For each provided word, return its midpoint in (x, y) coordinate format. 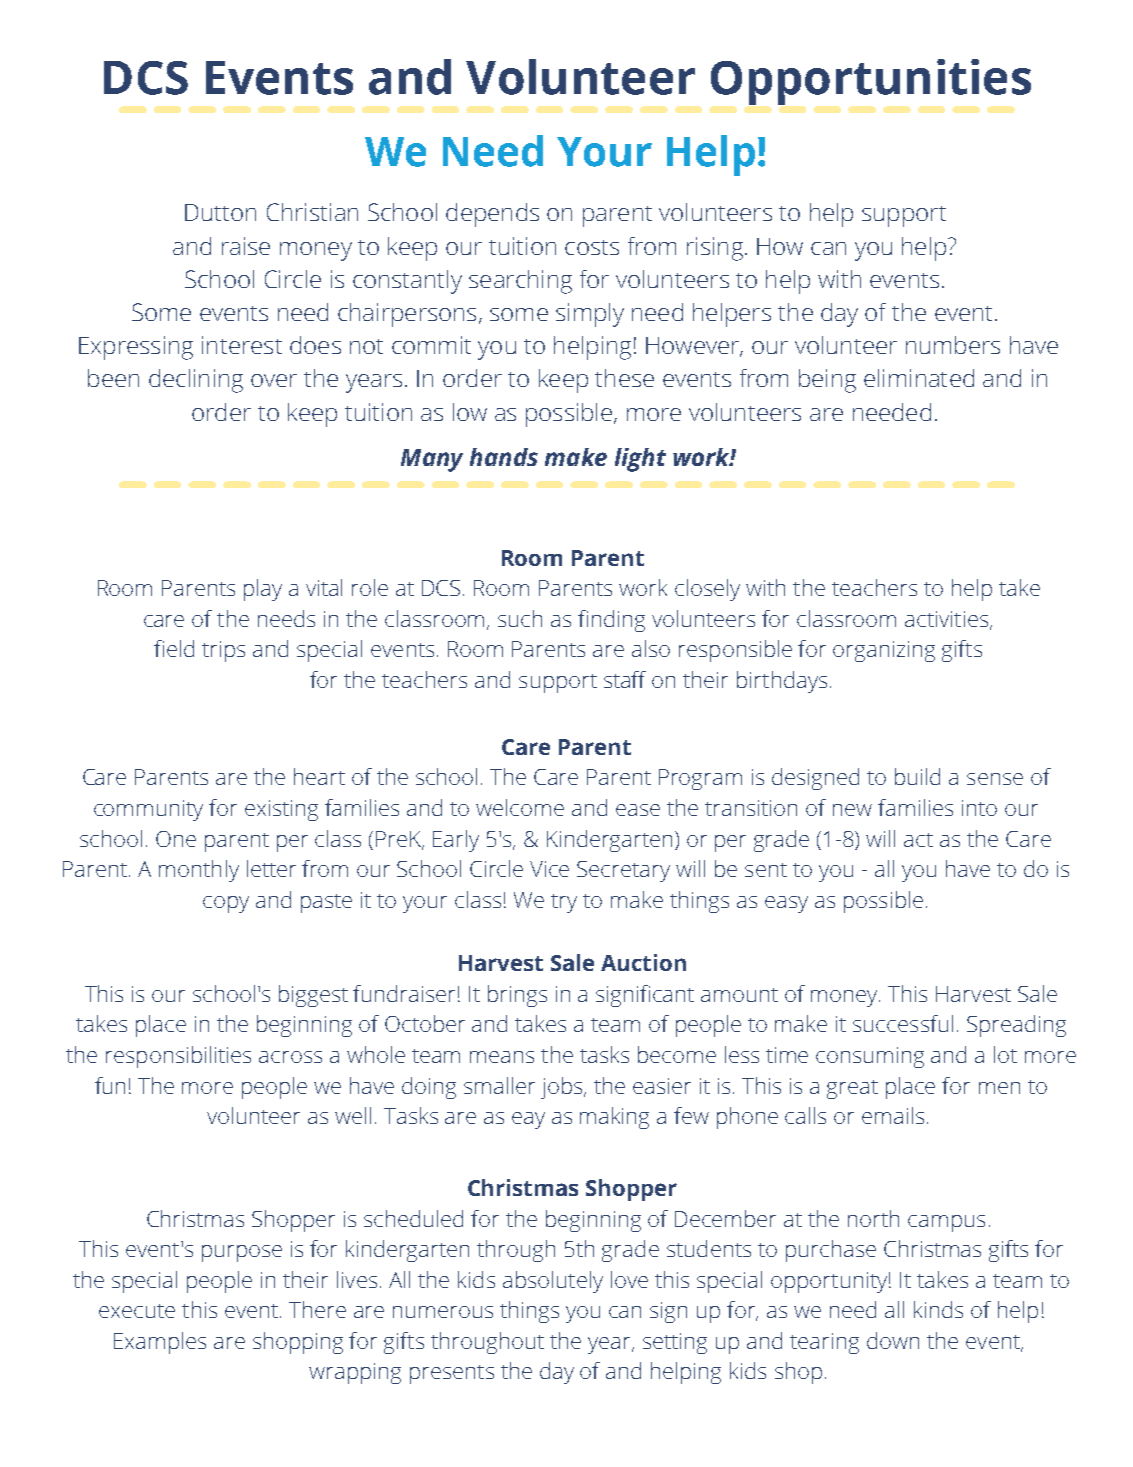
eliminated (919, 378)
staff (625, 679)
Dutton (220, 212)
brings (517, 996)
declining (196, 381)
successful (903, 1023)
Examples (160, 1343)
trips (223, 651)
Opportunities (871, 82)
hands (504, 457)
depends (492, 215)
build (917, 776)
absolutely (553, 1282)
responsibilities (178, 1057)
